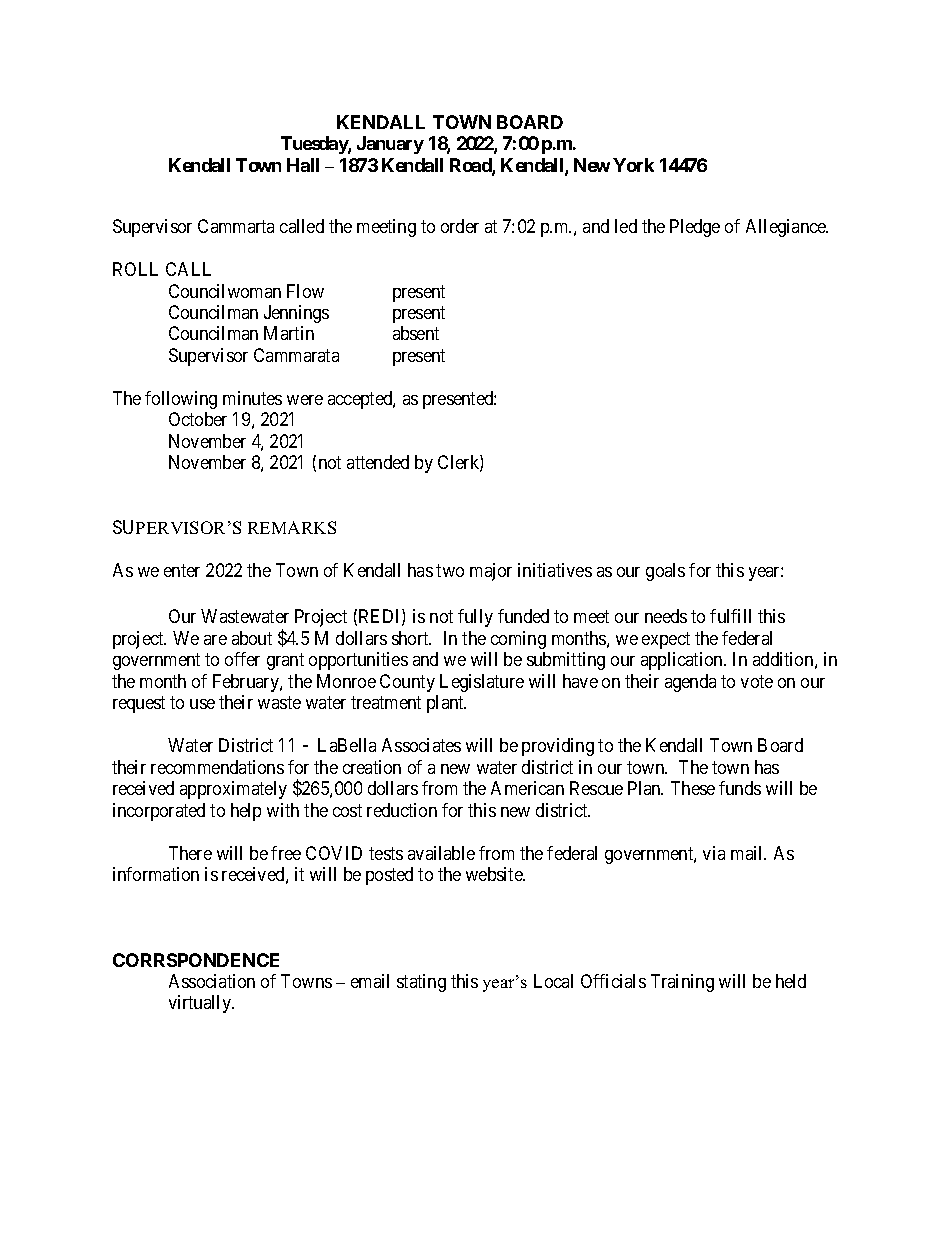 The image size is (952, 1233). I want to click on Pledge, so click(695, 228).
